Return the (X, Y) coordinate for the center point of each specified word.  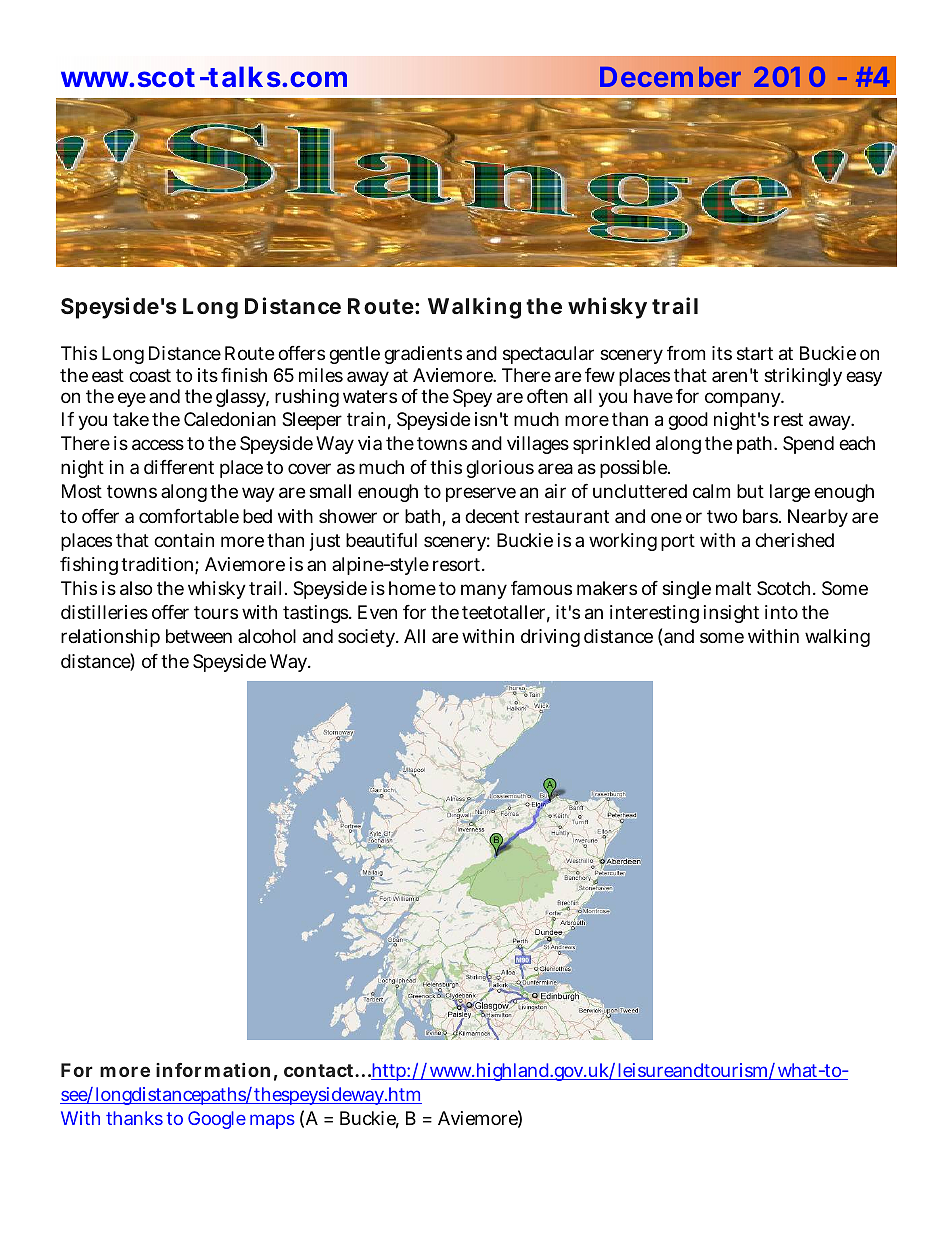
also (136, 588)
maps (272, 1121)
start (755, 354)
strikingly (803, 377)
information (213, 1070)
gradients (423, 355)
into (781, 612)
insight (731, 614)
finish (244, 375)
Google (217, 1120)
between (199, 636)
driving (550, 638)
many (484, 591)
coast (150, 376)
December (670, 77)
